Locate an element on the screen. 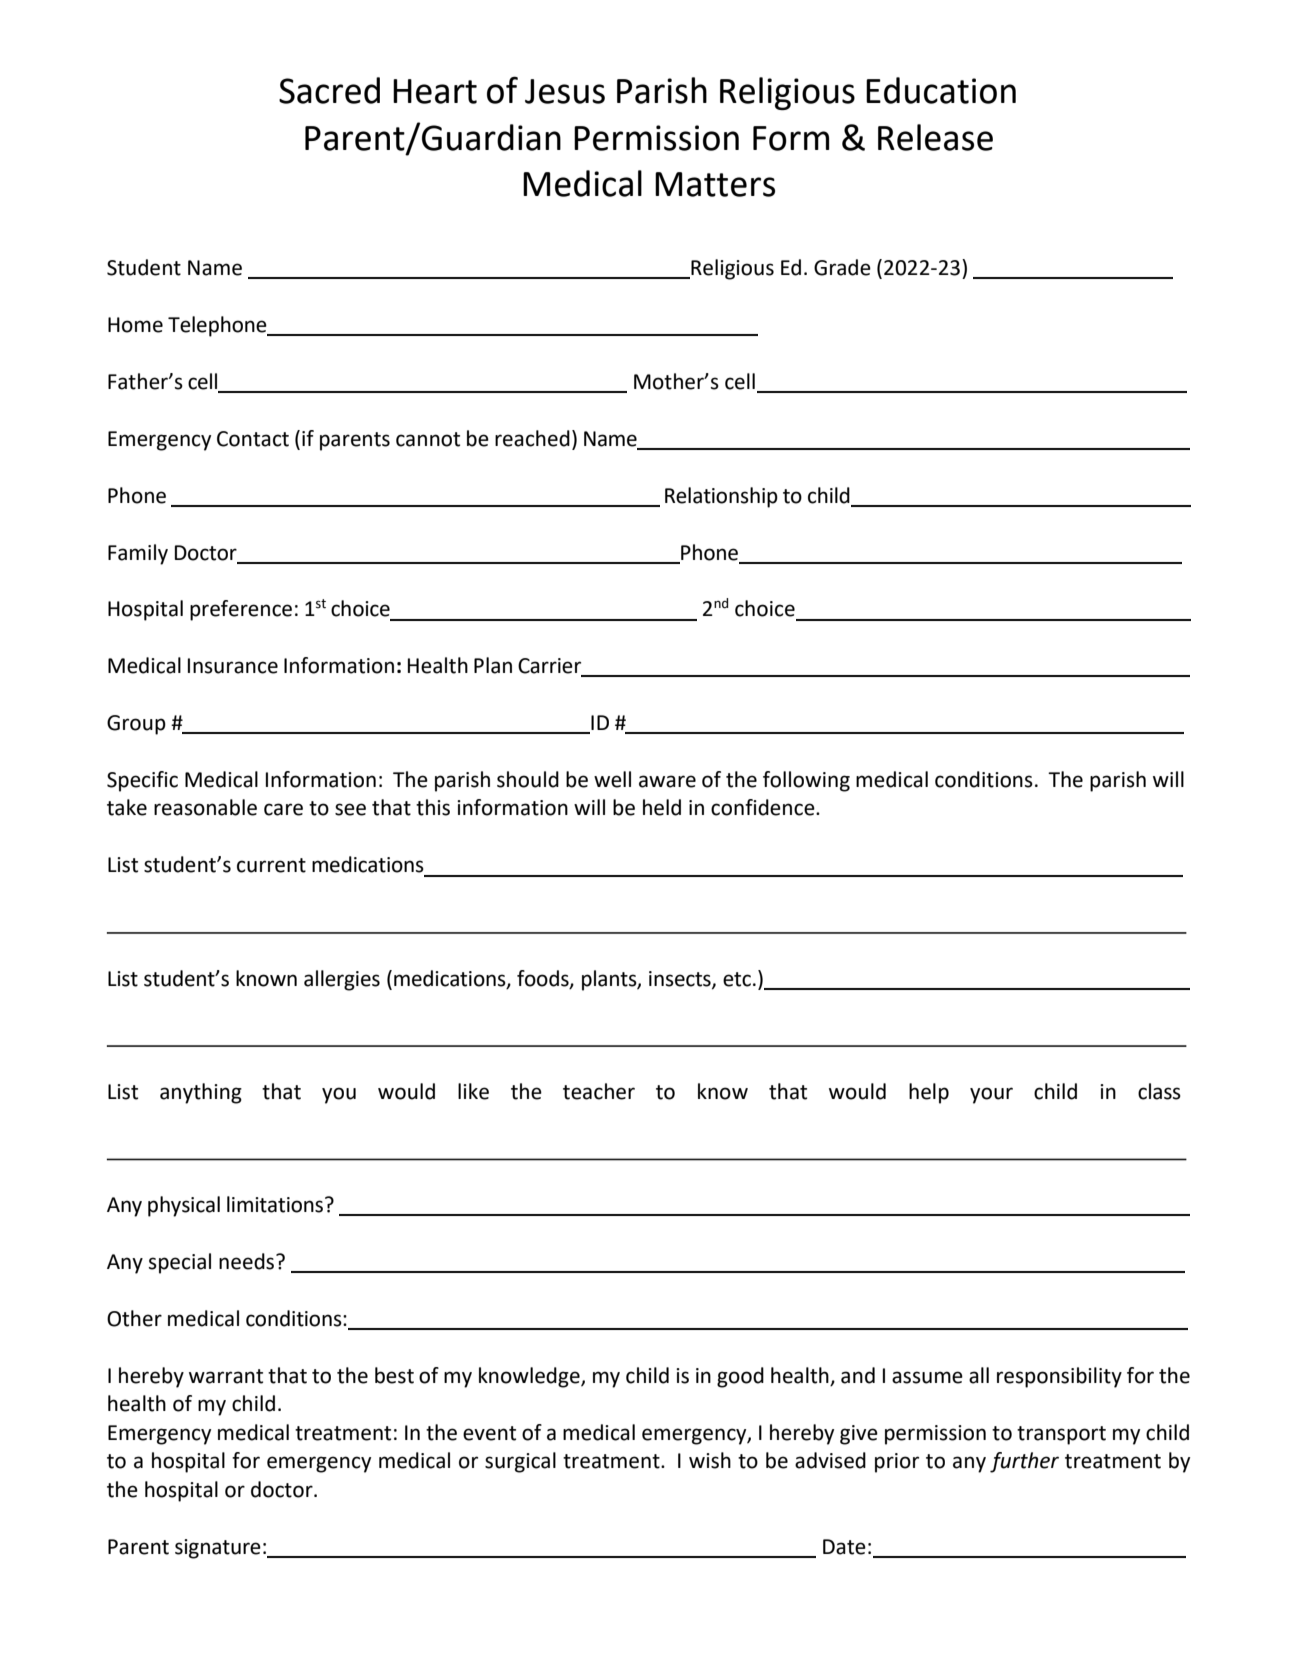  wish is located at coordinates (710, 1460).
